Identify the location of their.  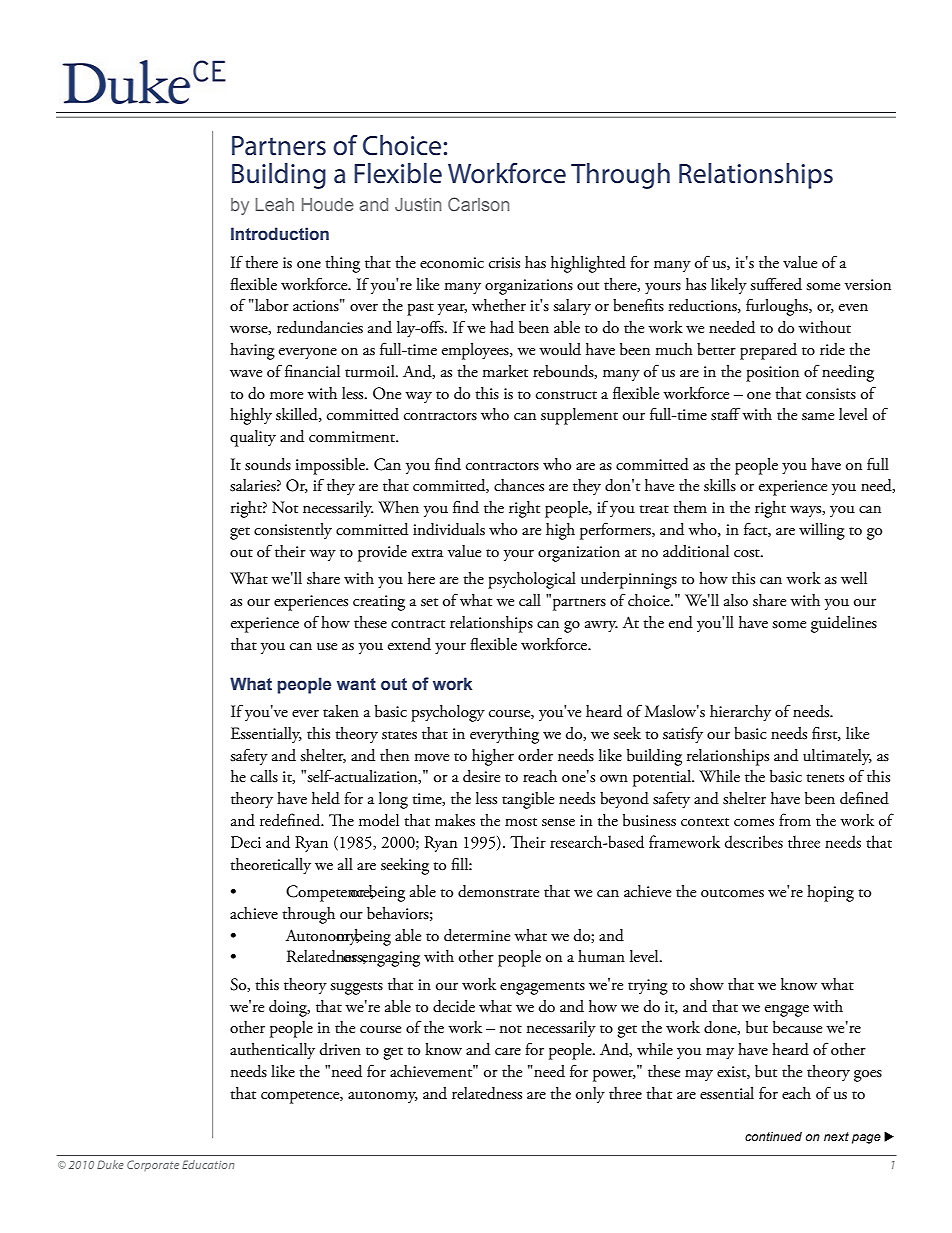
(290, 551).
